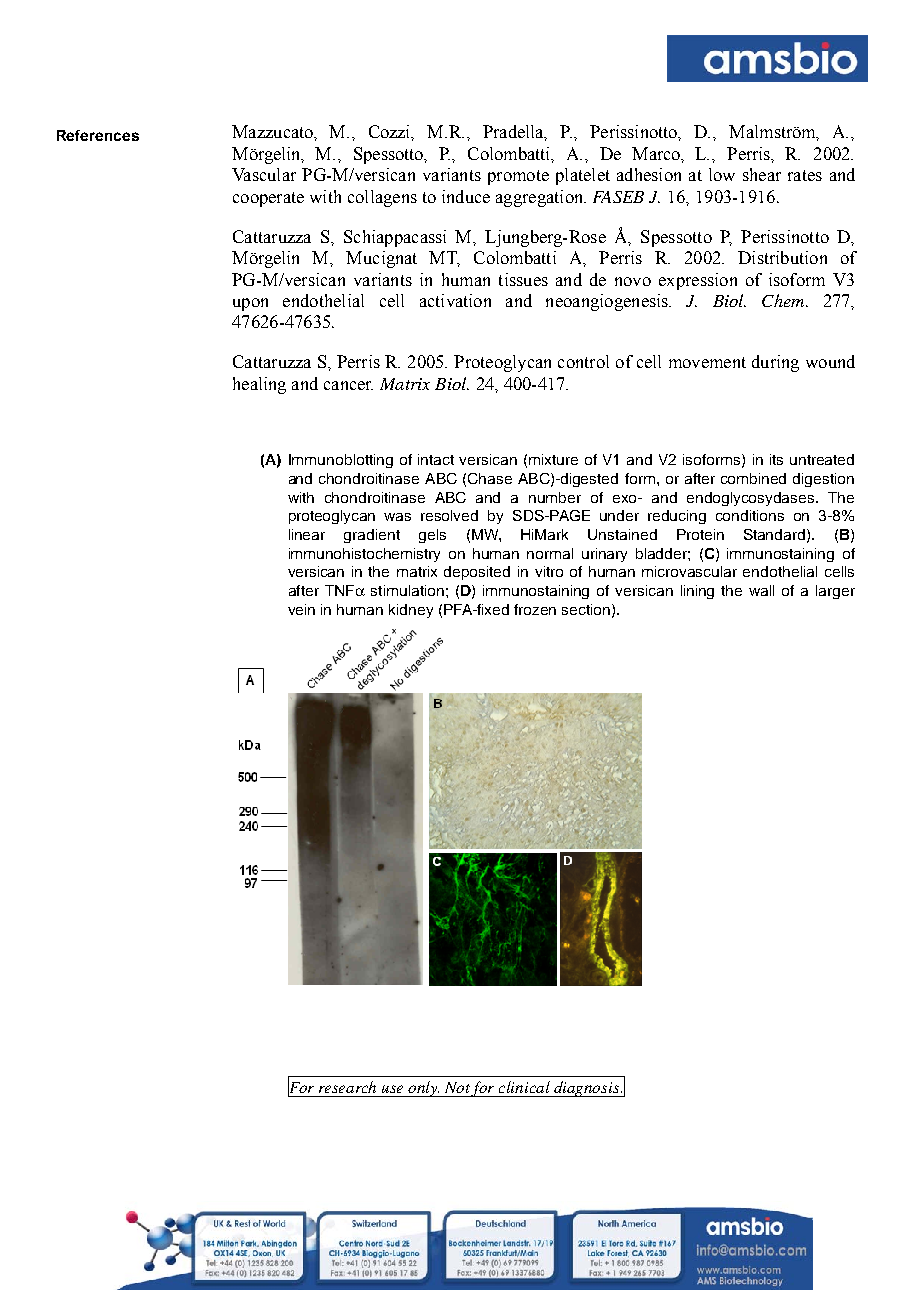  I want to click on healing, so click(259, 385).
